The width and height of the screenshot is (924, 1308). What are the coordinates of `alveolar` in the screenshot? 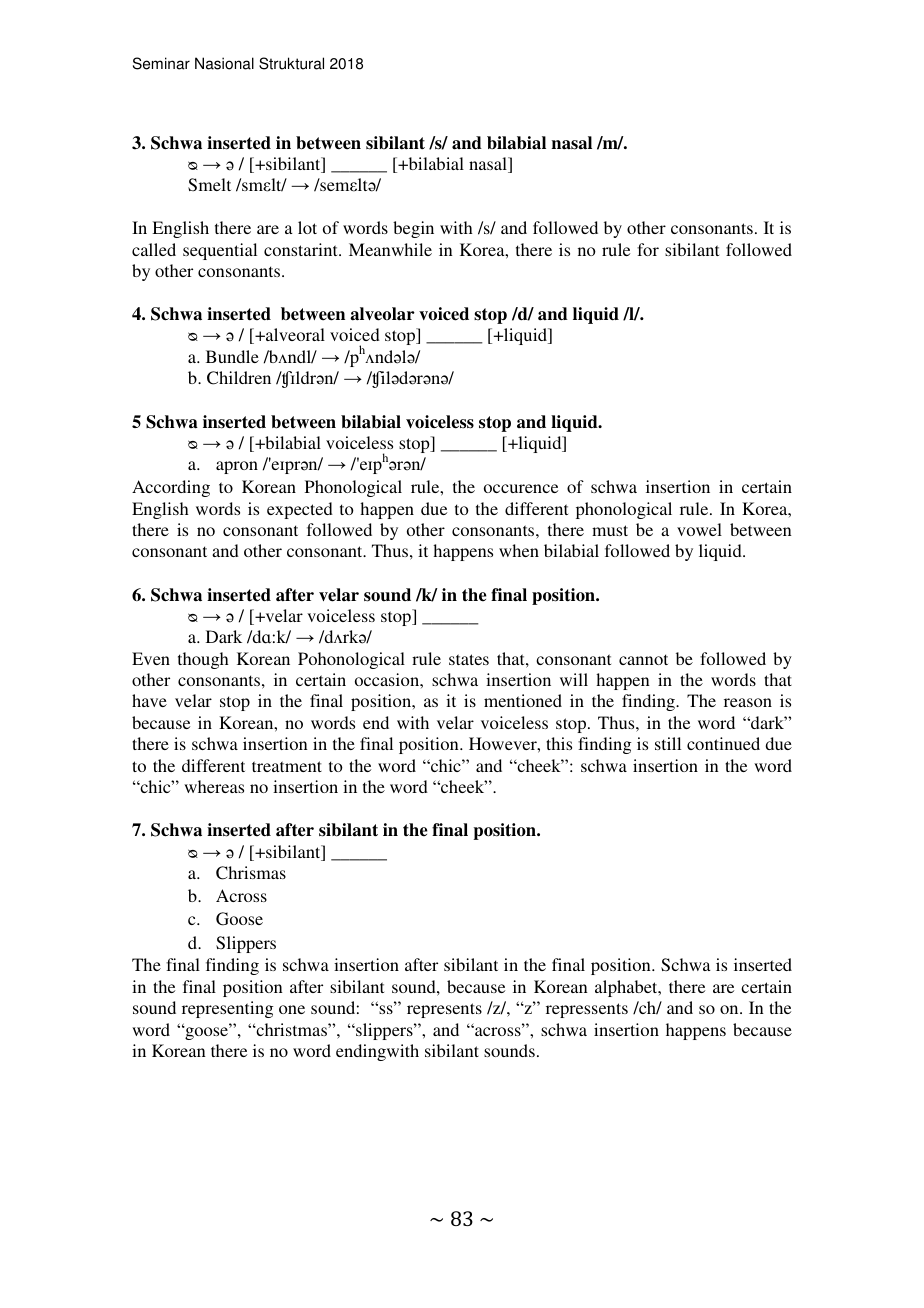 It's located at (382, 314).
